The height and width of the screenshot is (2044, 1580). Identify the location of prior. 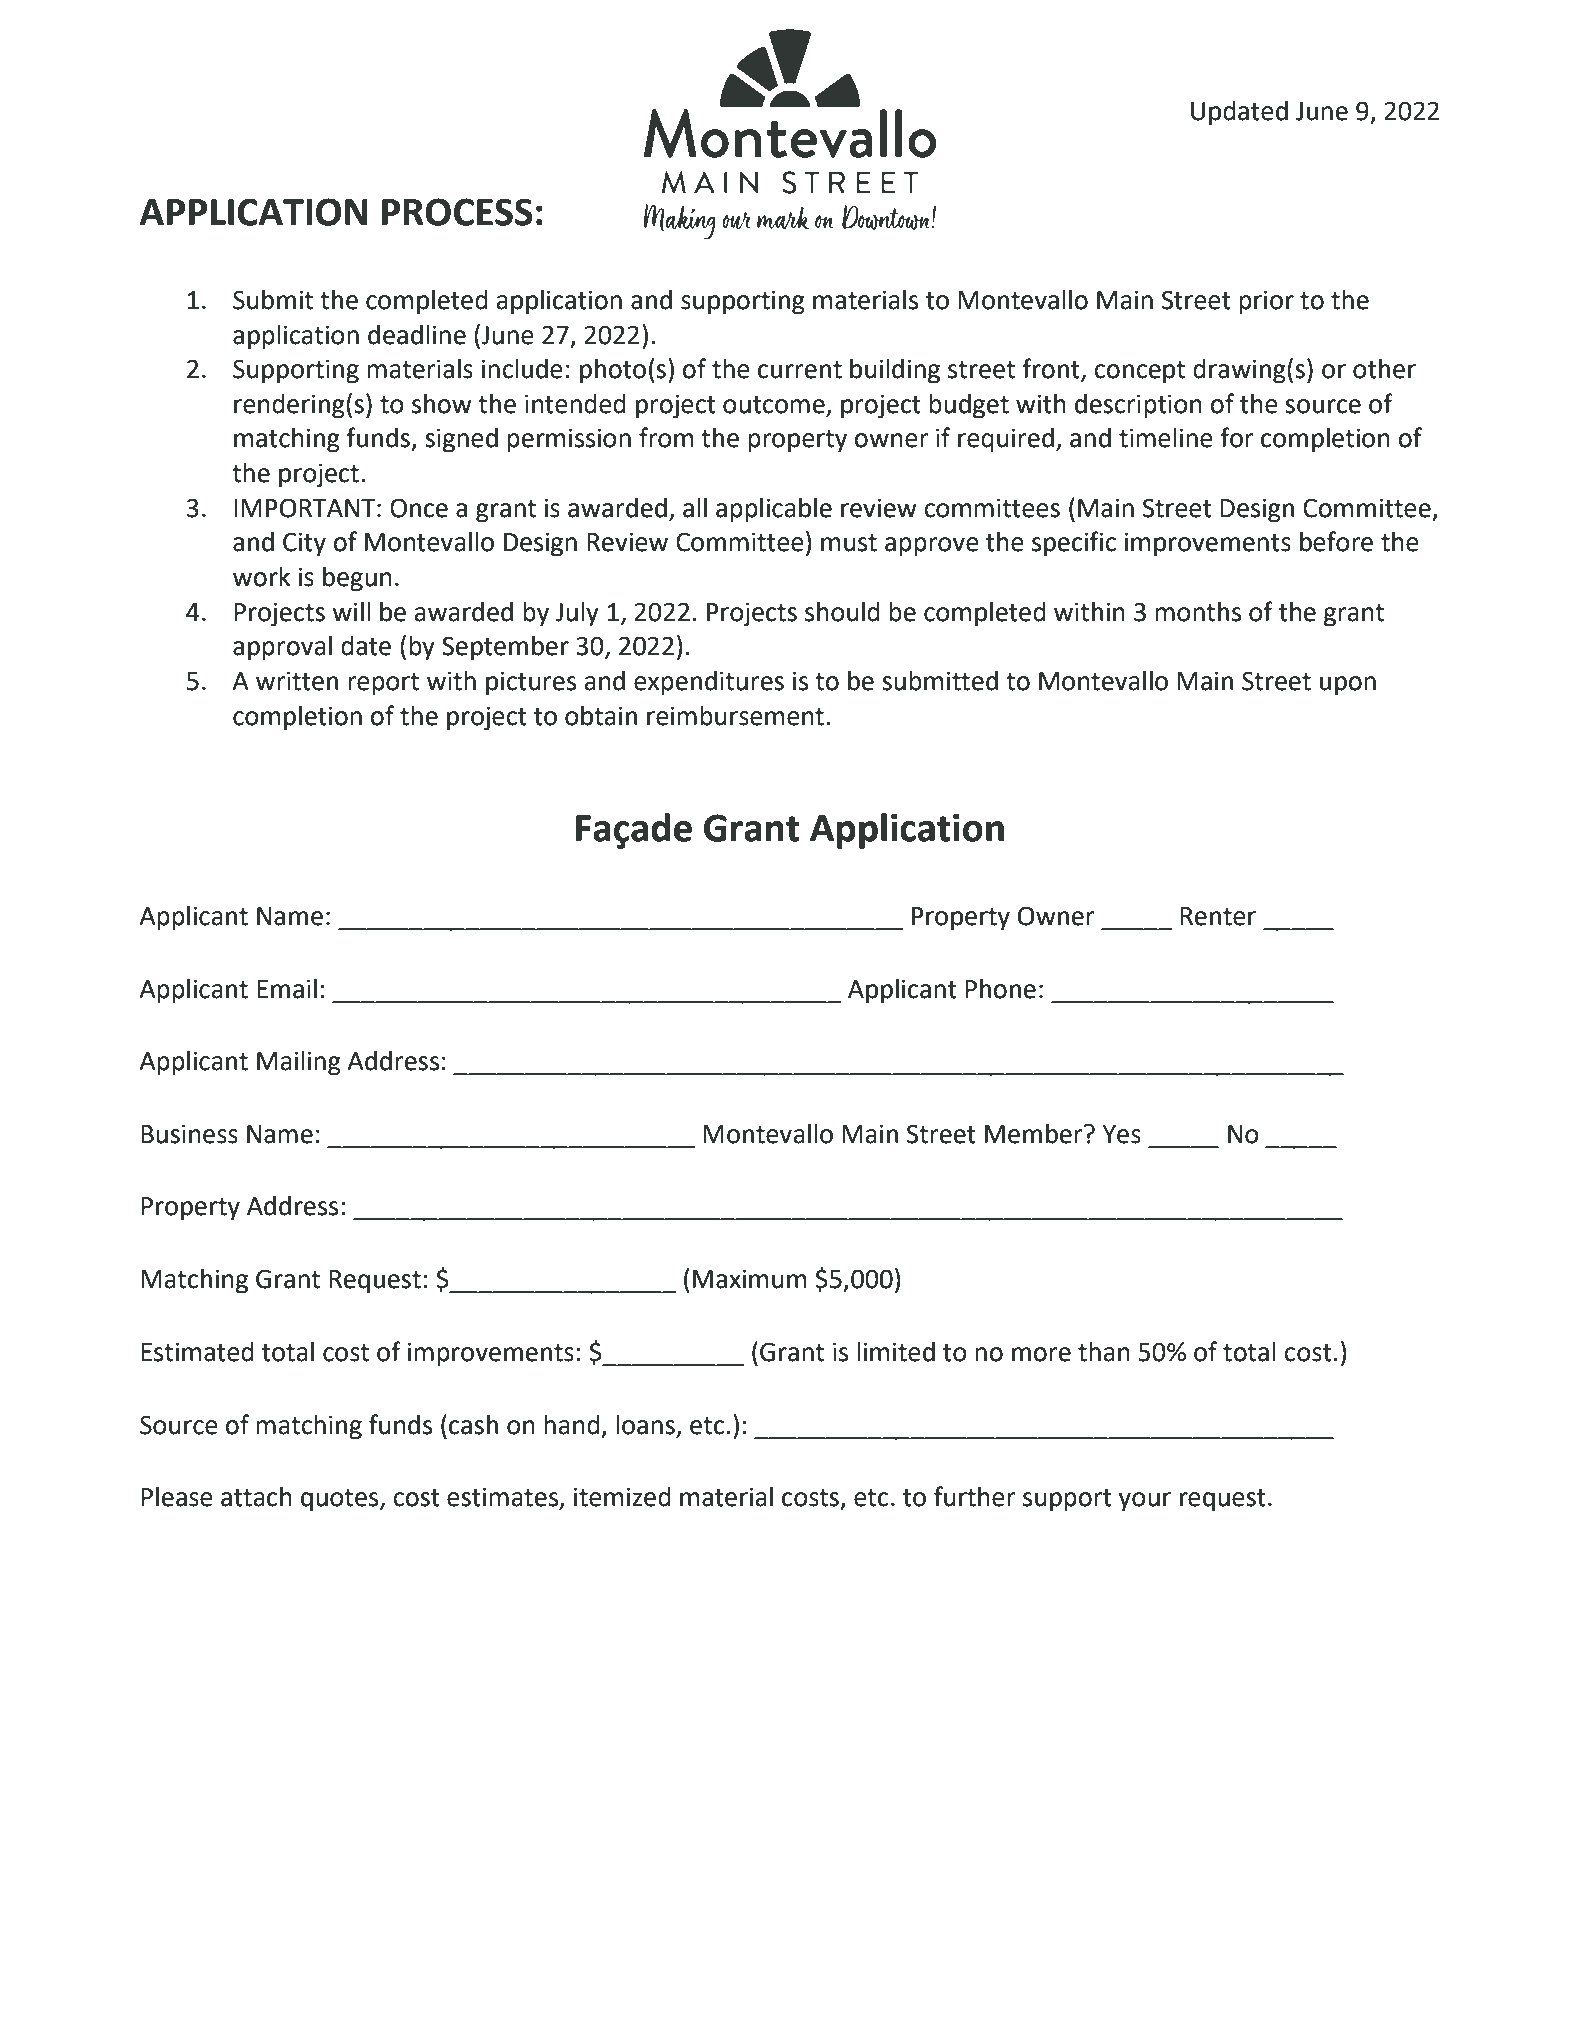
(1266, 302).
